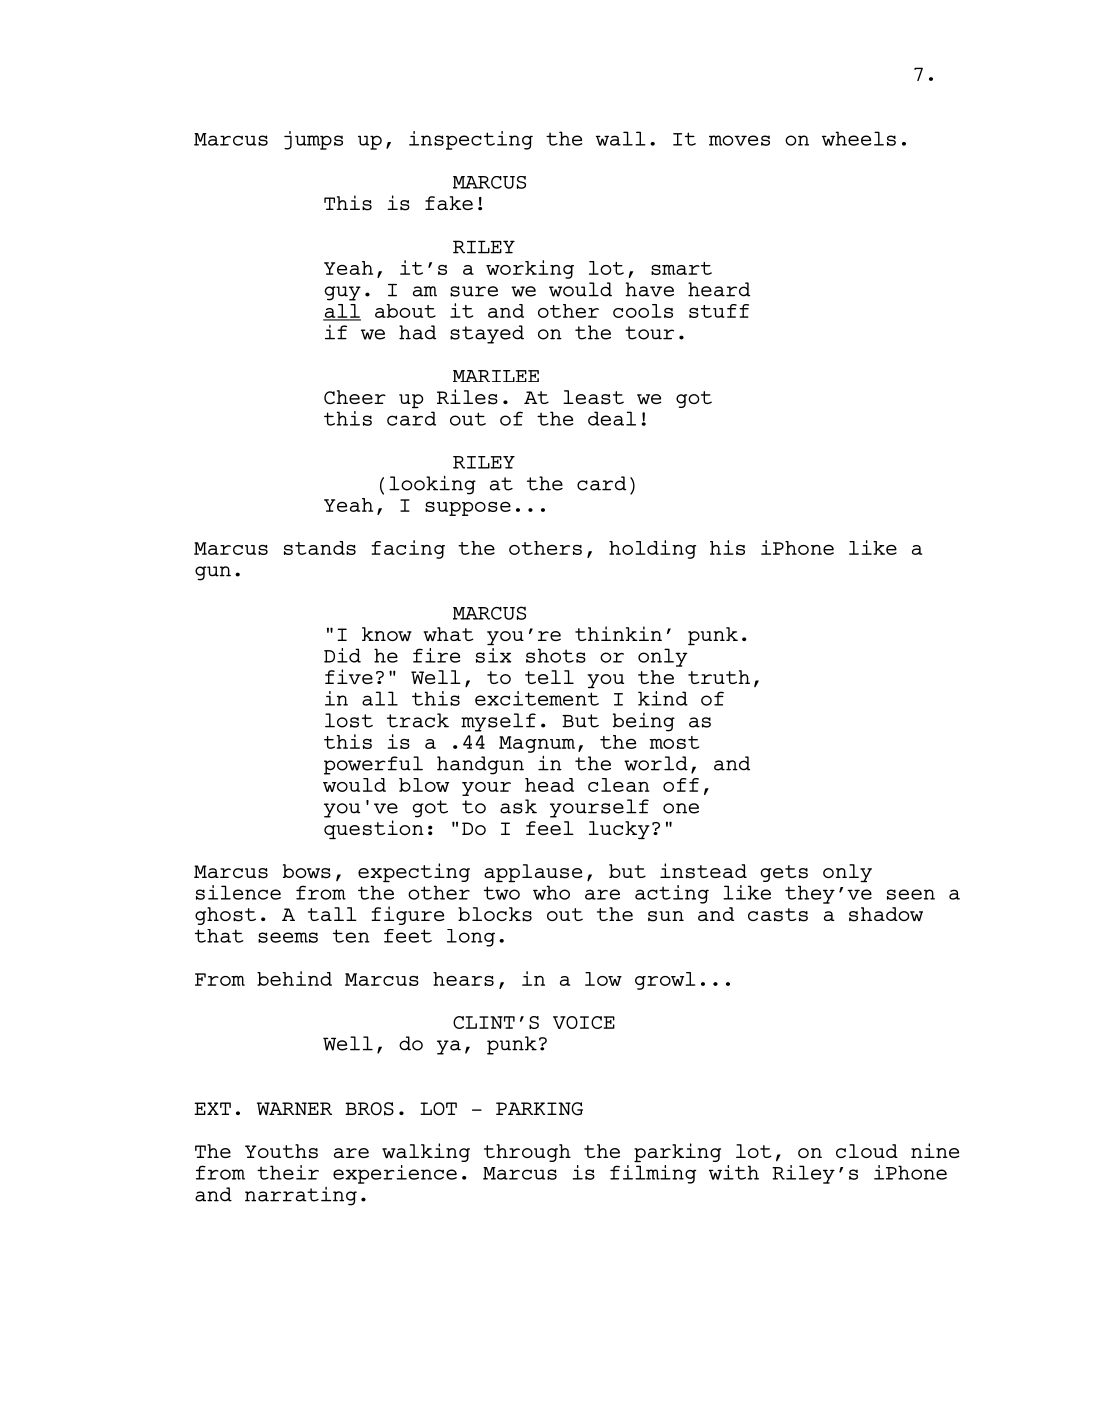  What do you see at coordinates (556, 655) in the document?
I see `shots` at bounding box center [556, 655].
